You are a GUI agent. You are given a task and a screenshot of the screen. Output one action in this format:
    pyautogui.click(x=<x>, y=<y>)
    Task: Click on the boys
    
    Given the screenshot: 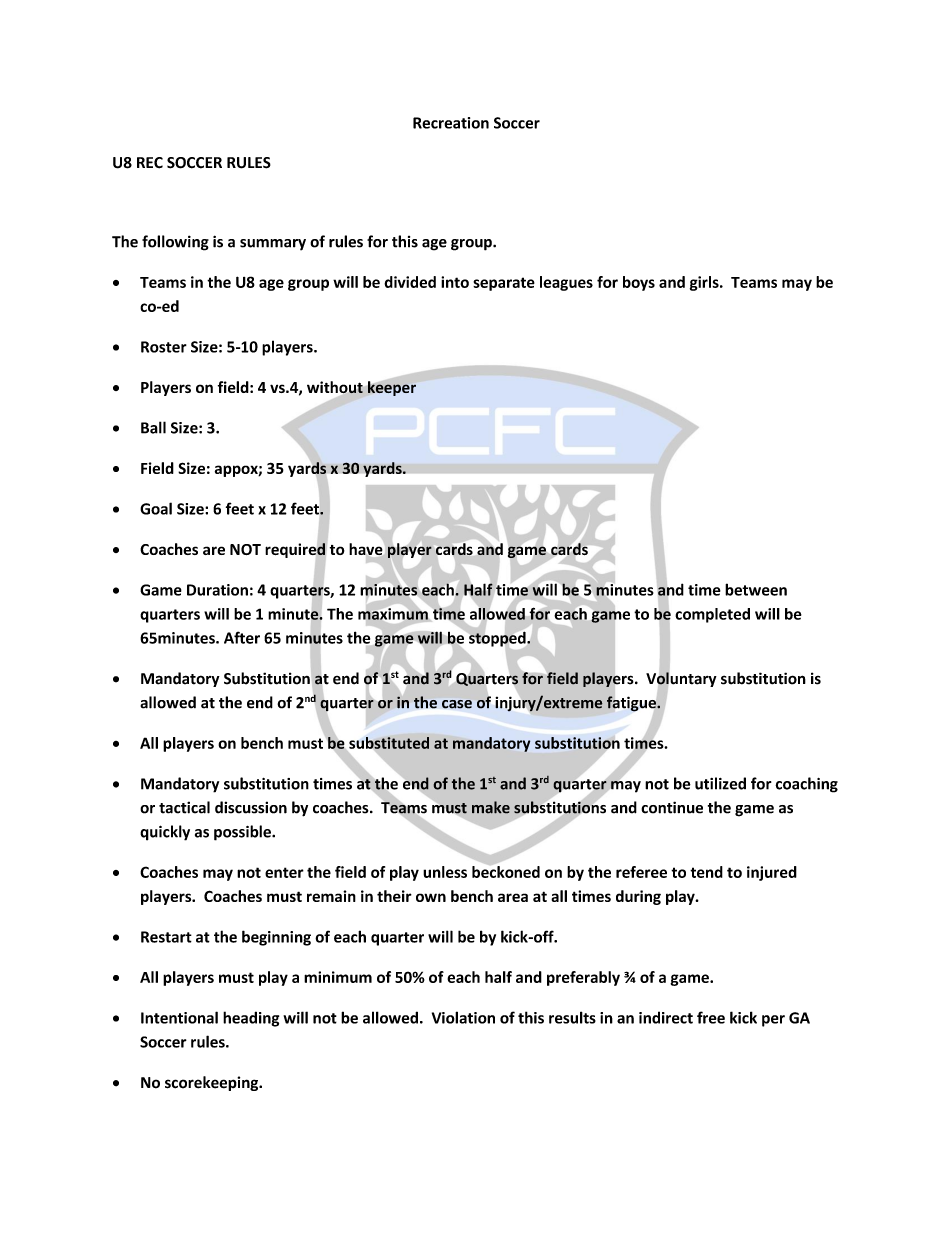 What is the action you would take?
    pyautogui.click(x=639, y=283)
